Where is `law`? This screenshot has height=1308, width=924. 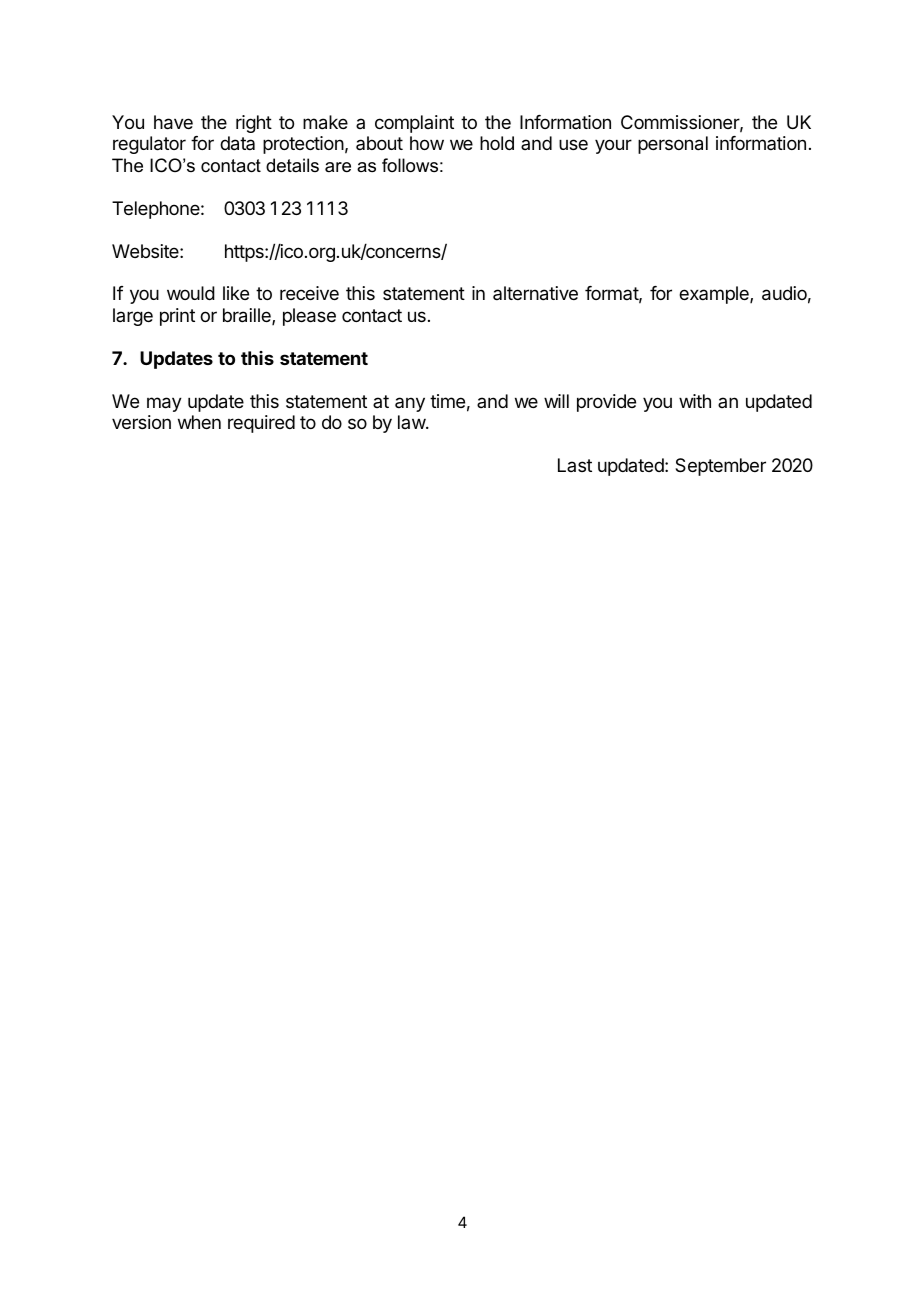
law is located at coordinates (412, 422).
